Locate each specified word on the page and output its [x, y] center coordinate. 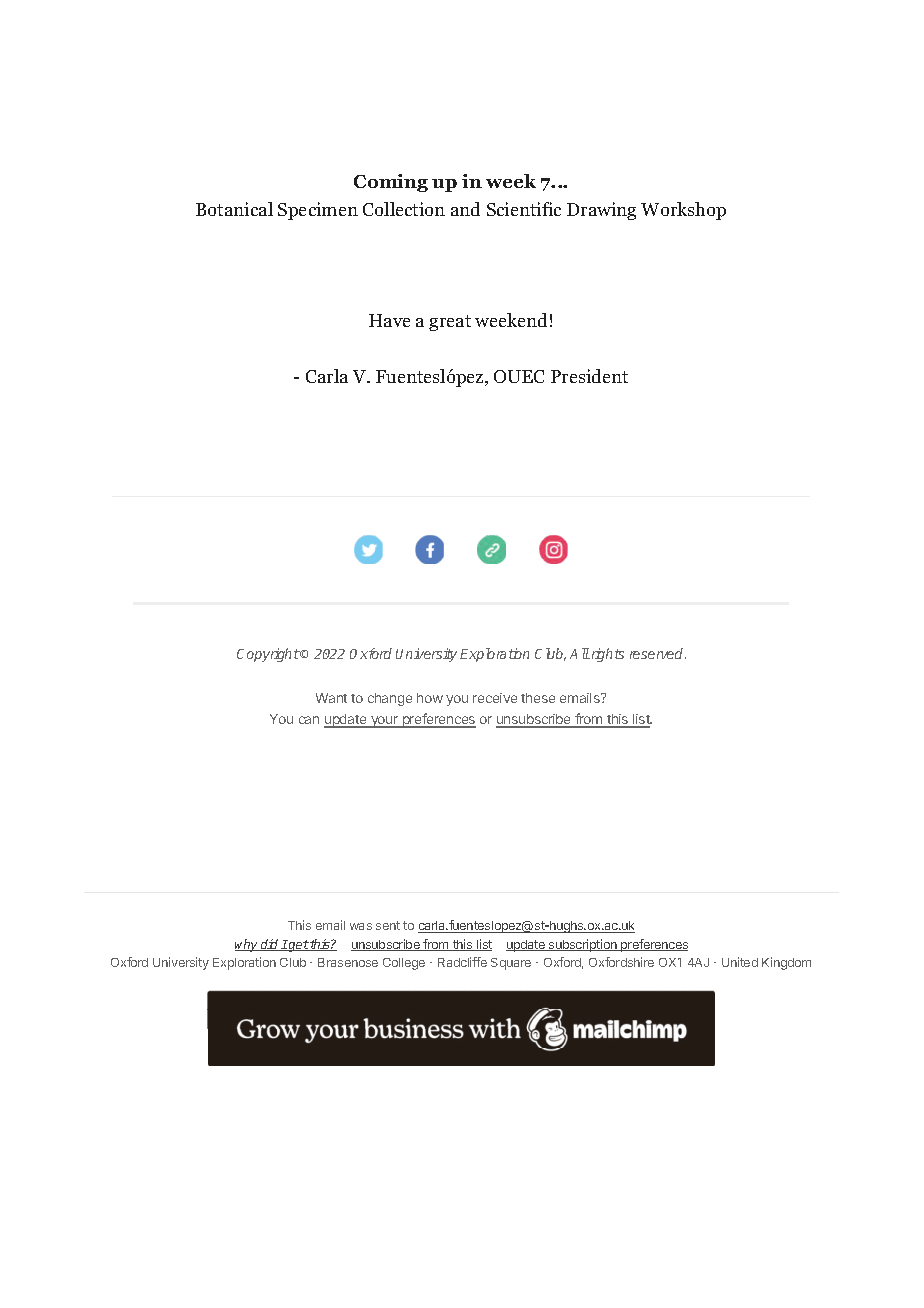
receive [495, 698]
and [465, 209]
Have [389, 320]
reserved [658, 653]
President [589, 376]
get [298, 946]
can [309, 720]
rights [606, 655]
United [740, 962]
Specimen [318, 211]
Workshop [683, 211]
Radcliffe [462, 962]
